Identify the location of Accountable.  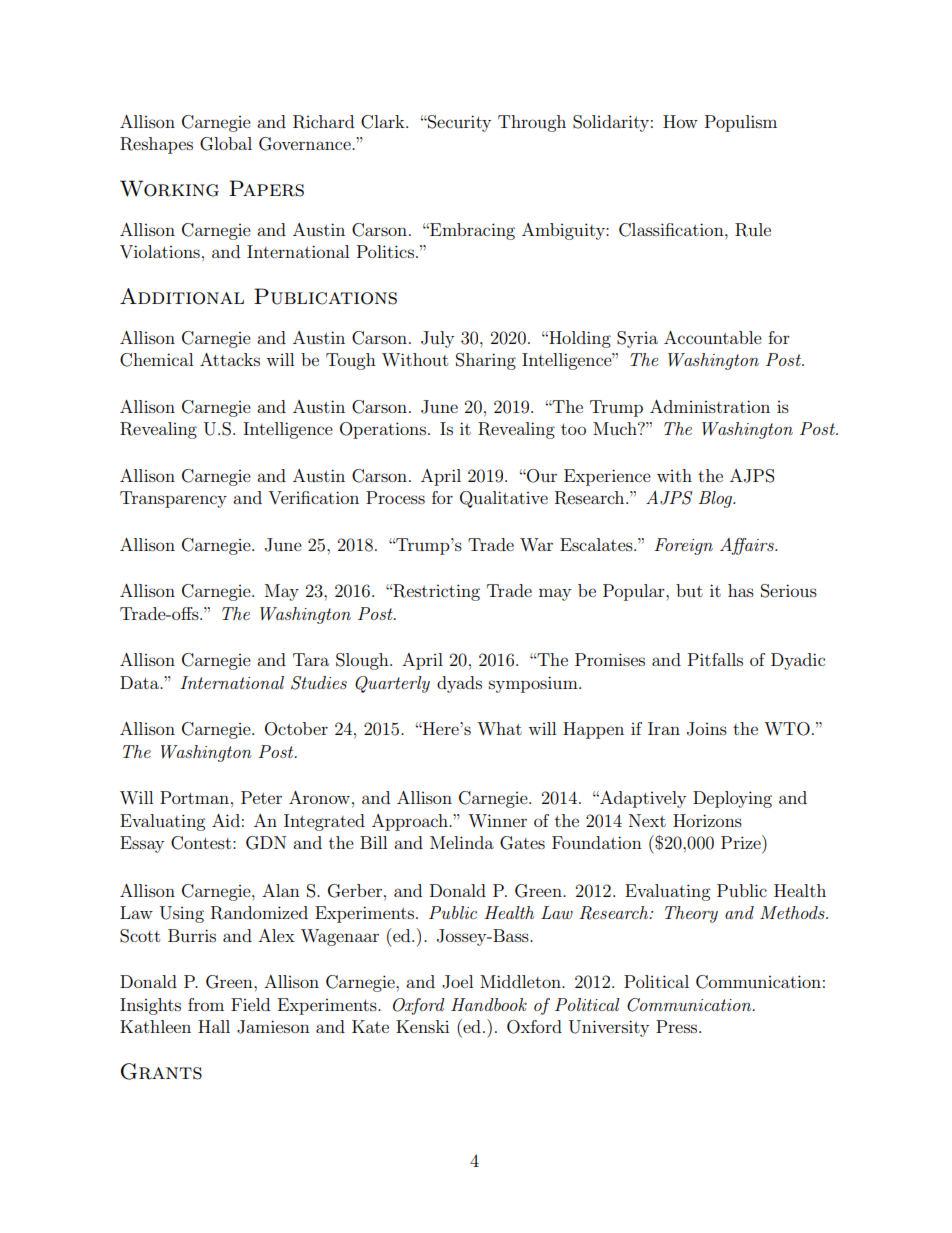
(713, 337).
